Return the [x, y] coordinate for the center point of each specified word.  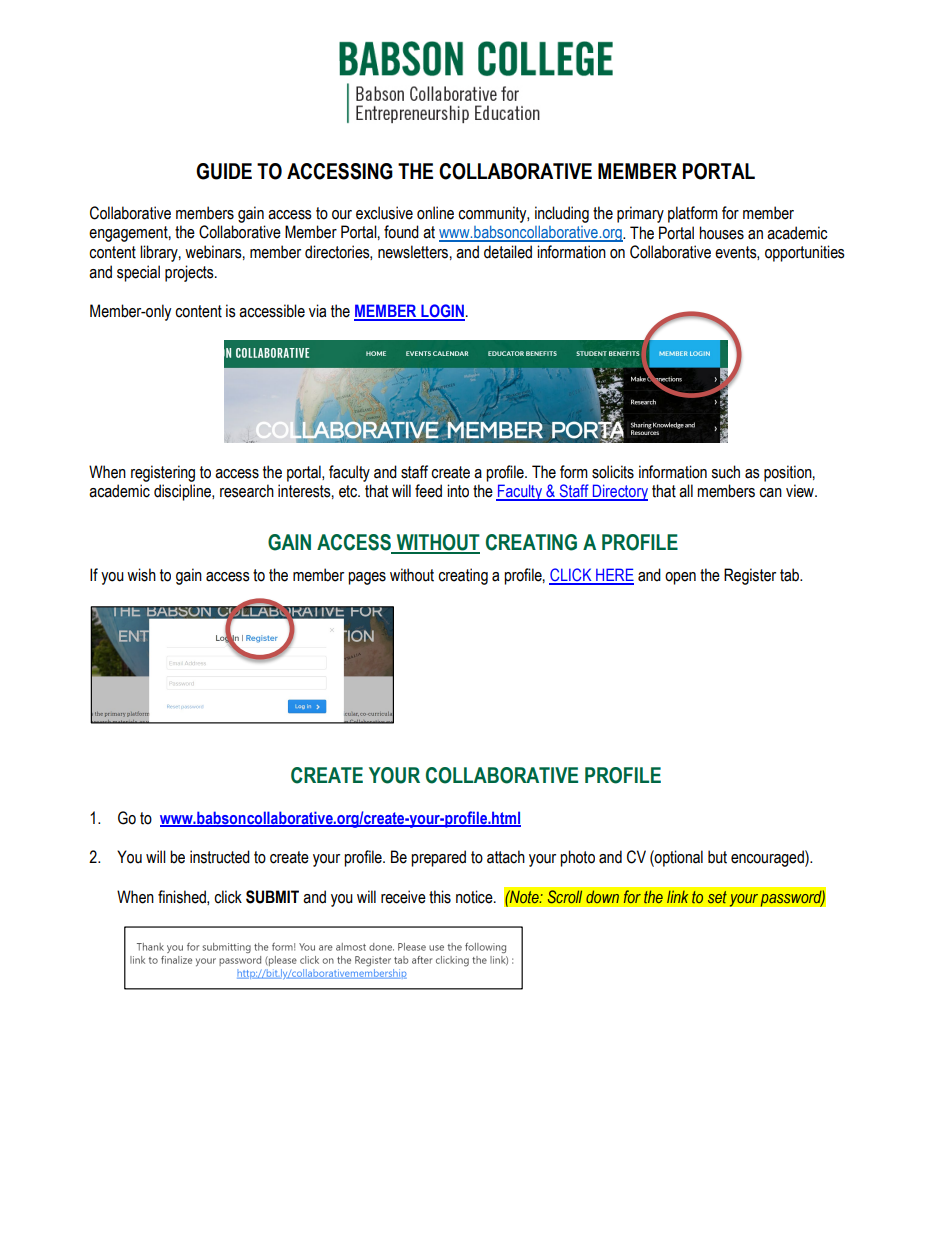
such [726, 472]
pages [367, 578]
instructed [220, 857]
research [247, 491]
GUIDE [224, 171]
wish [141, 575]
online [435, 213]
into [458, 491]
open [680, 578]
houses [721, 233]
